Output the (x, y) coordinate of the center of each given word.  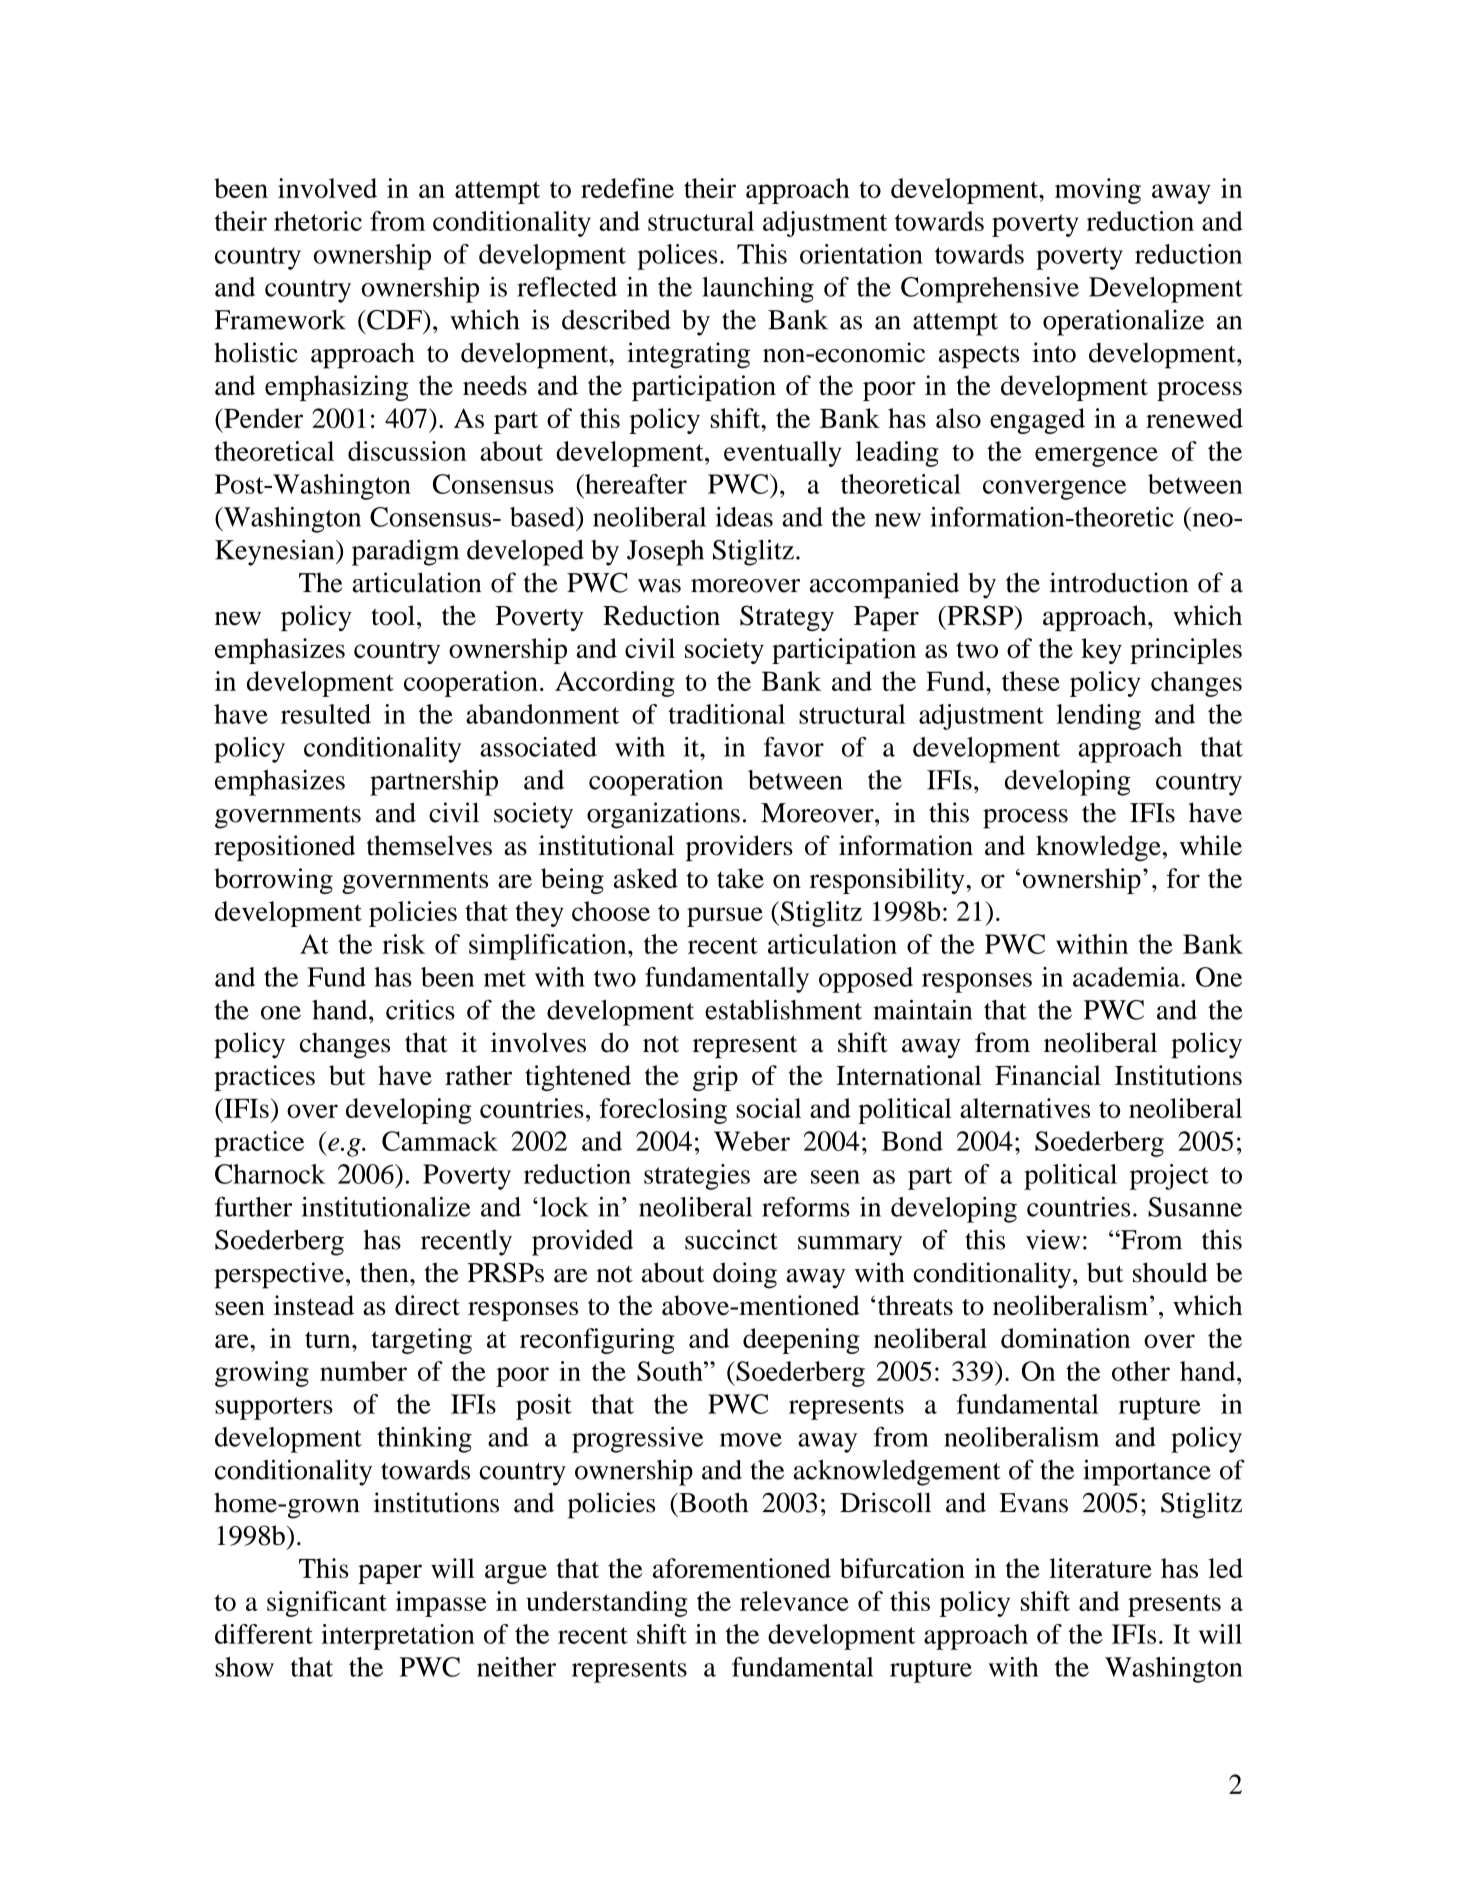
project (1169, 1177)
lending (1098, 717)
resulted (326, 714)
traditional (726, 714)
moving (1098, 191)
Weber (752, 1141)
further (253, 1207)
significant (327, 1604)
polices (677, 257)
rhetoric (318, 221)
